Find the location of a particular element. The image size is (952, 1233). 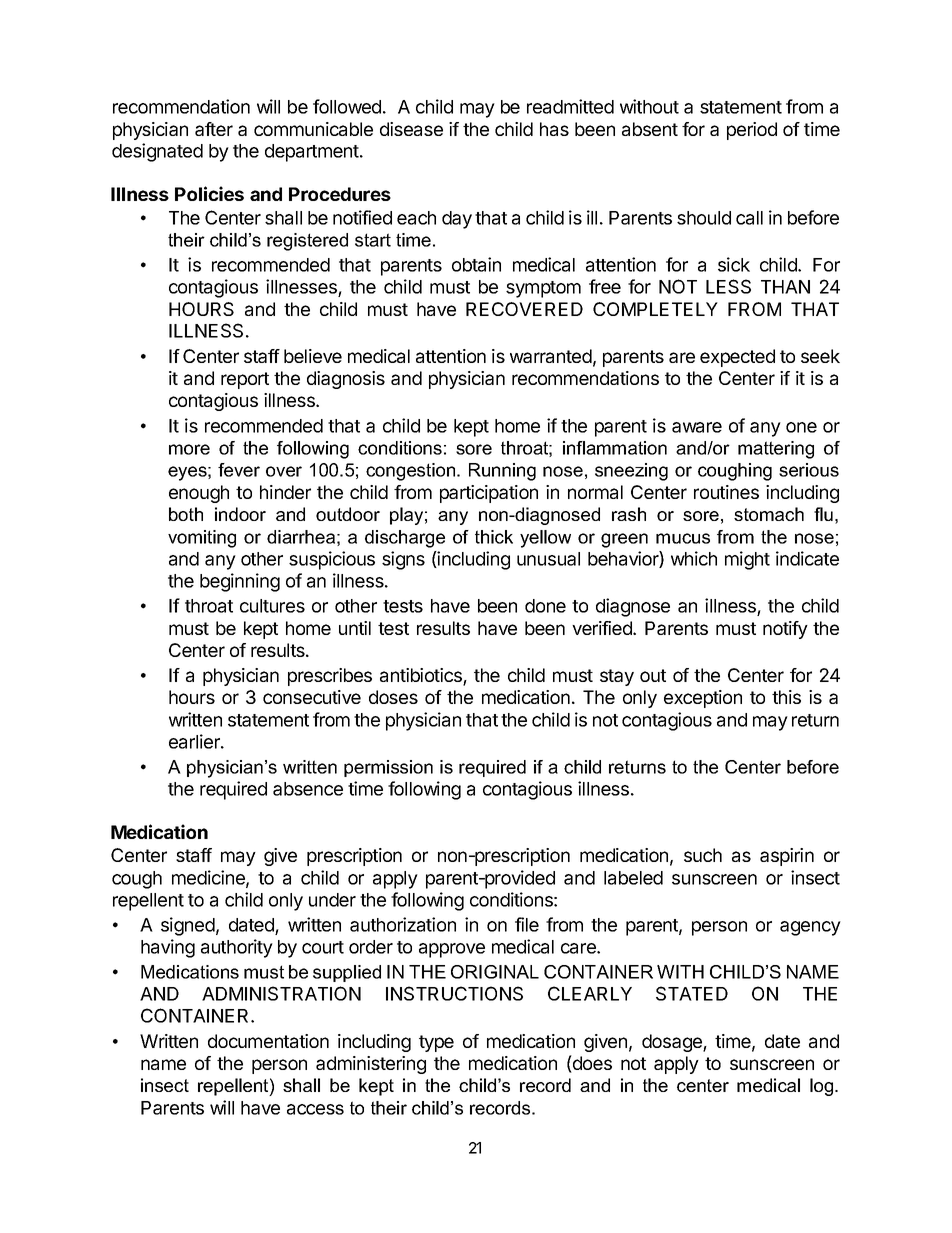

has is located at coordinates (554, 129).
